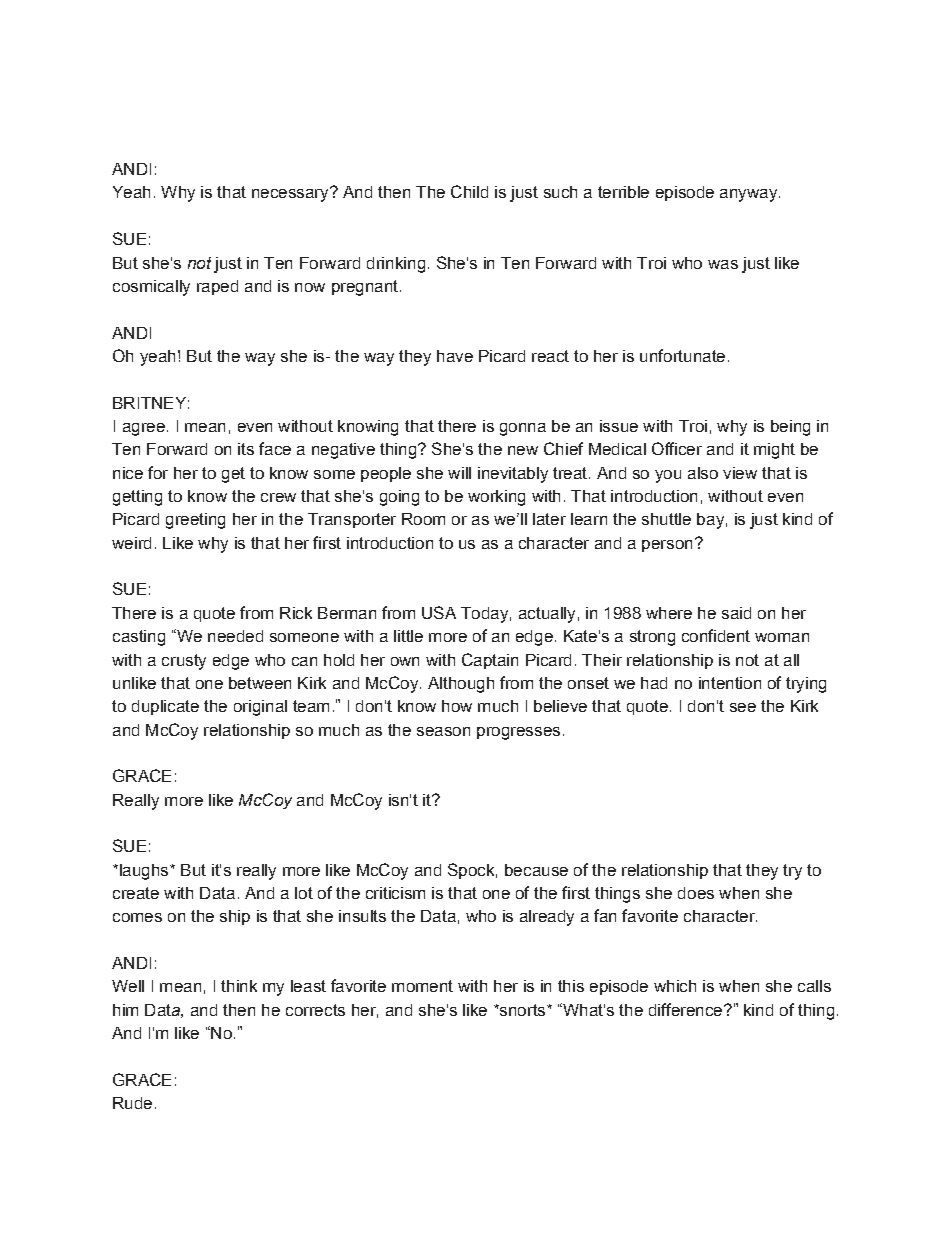  What do you see at coordinates (750, 195) in the page?
I see `anyway` at bounding box center [750, 195].
